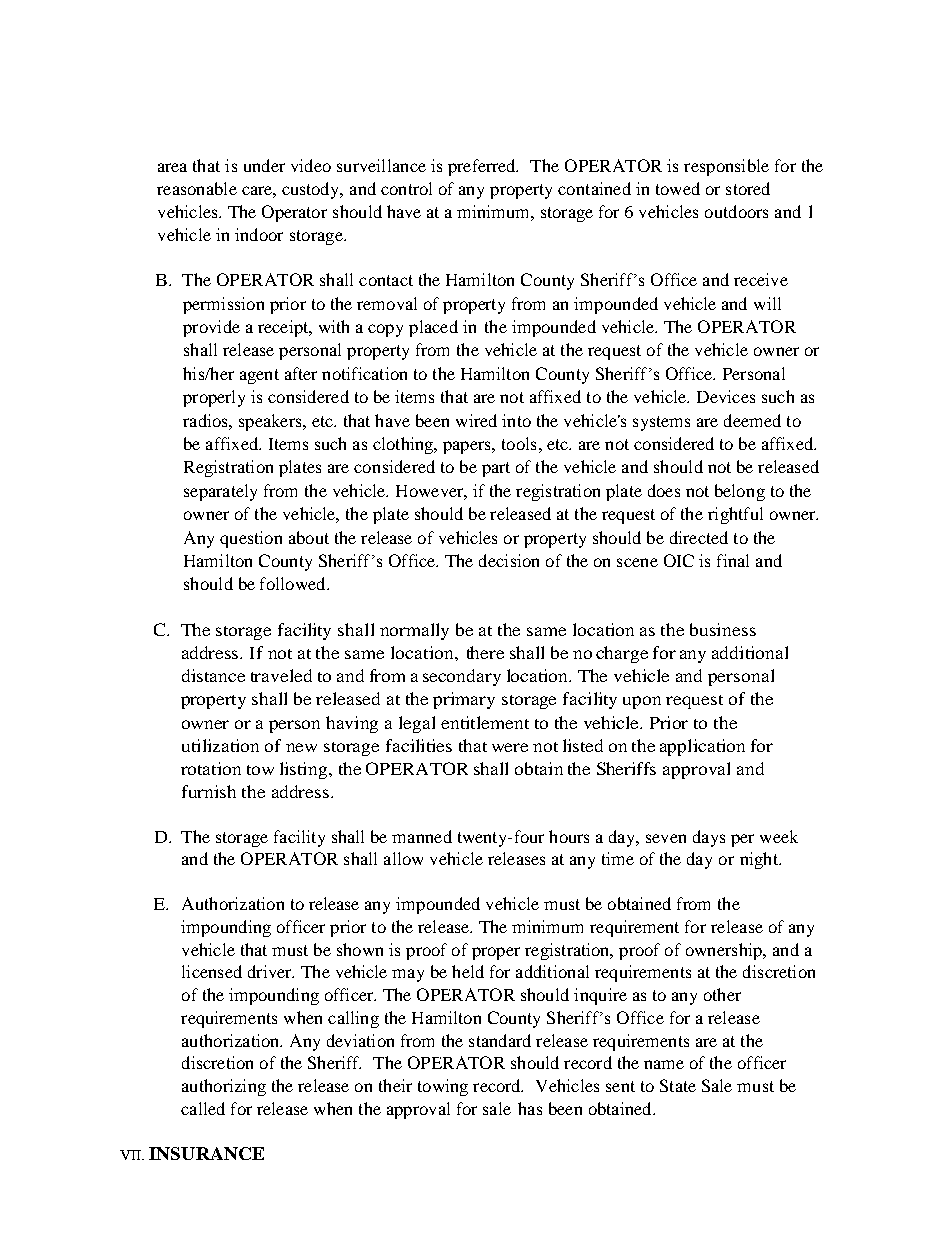 Image resolution: width=952 pixels, height=1233 pixels. What do you see at coordinates (422, 836) in the document?
I see `manned` at bounding box center [422, 836].
